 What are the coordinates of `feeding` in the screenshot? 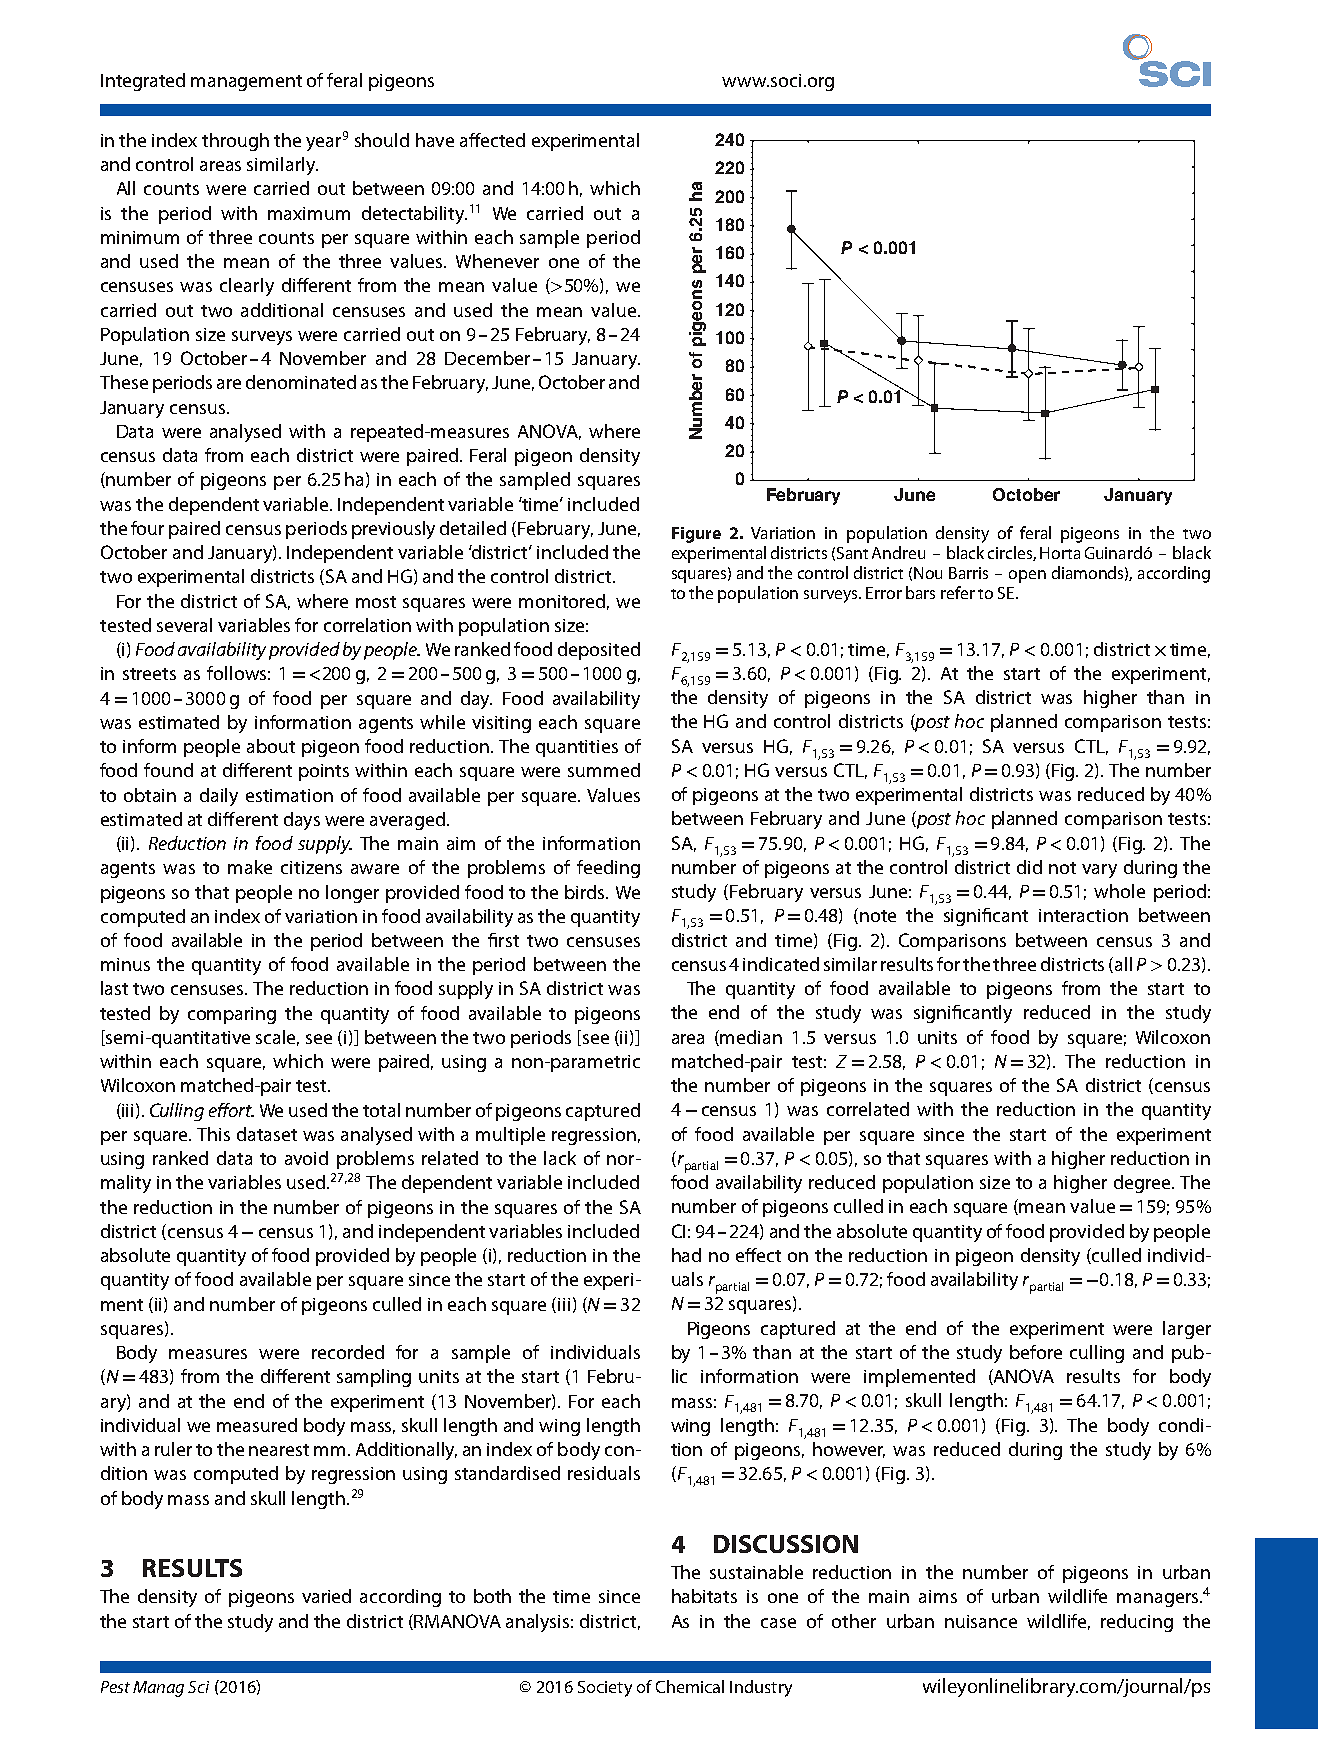 It's located at (608, 869).
